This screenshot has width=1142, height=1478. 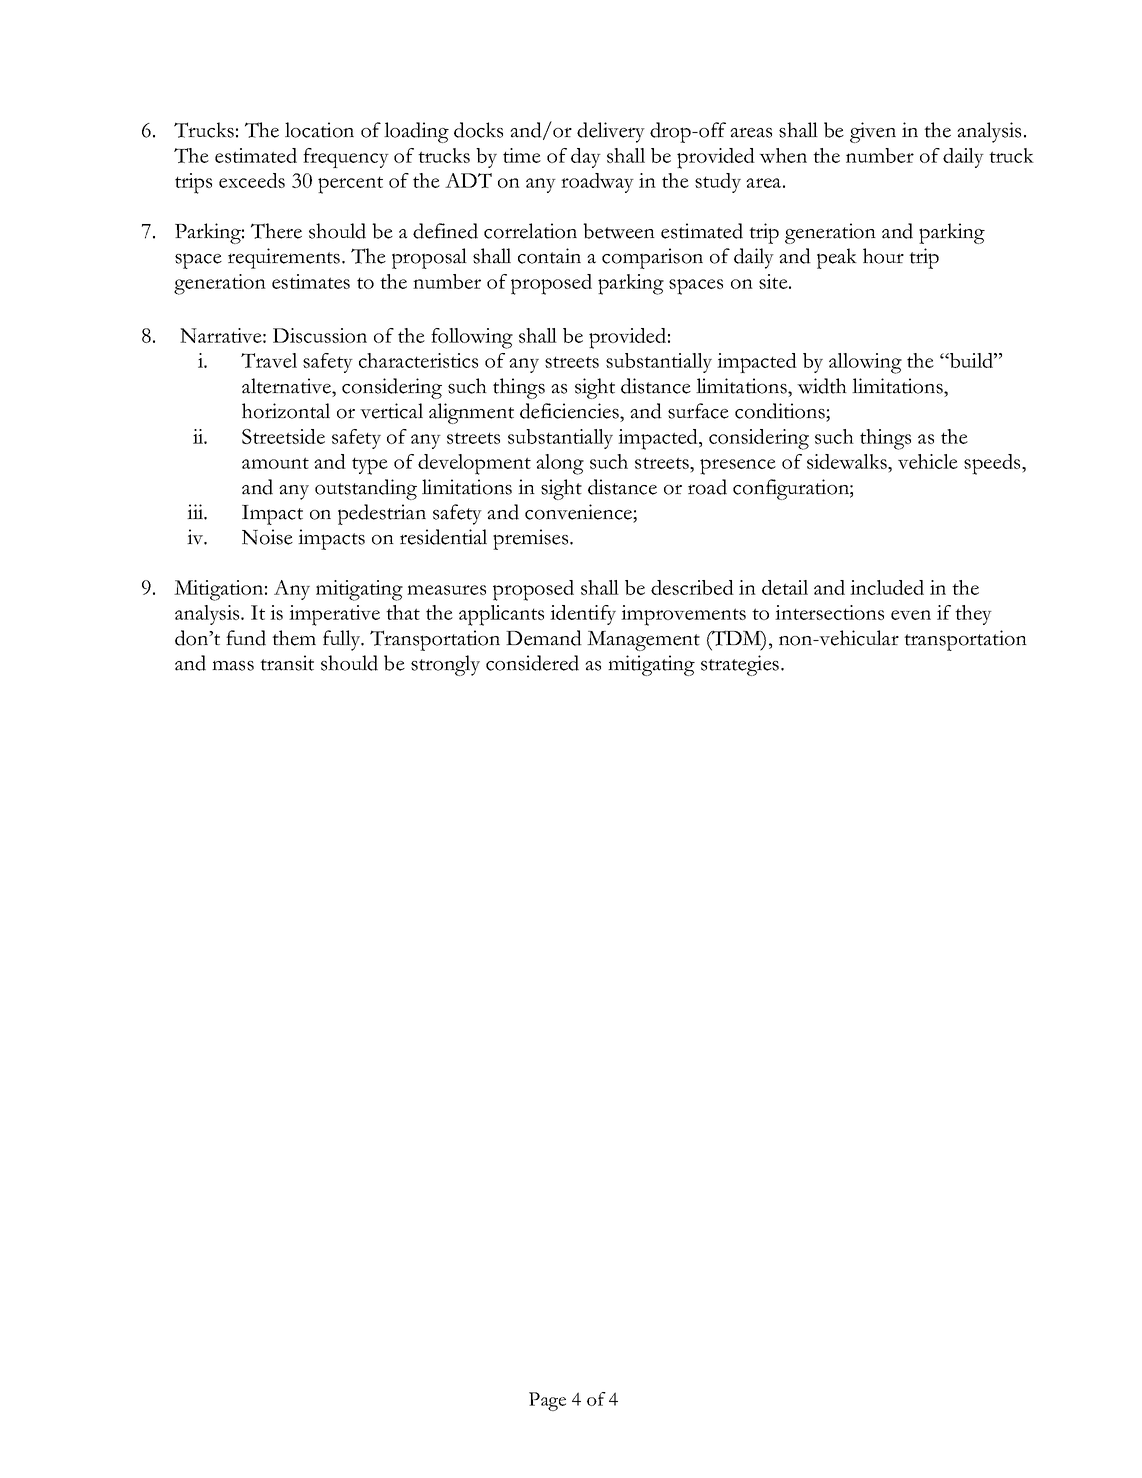 I want to click on strategies, so click(x=741, y=665).
